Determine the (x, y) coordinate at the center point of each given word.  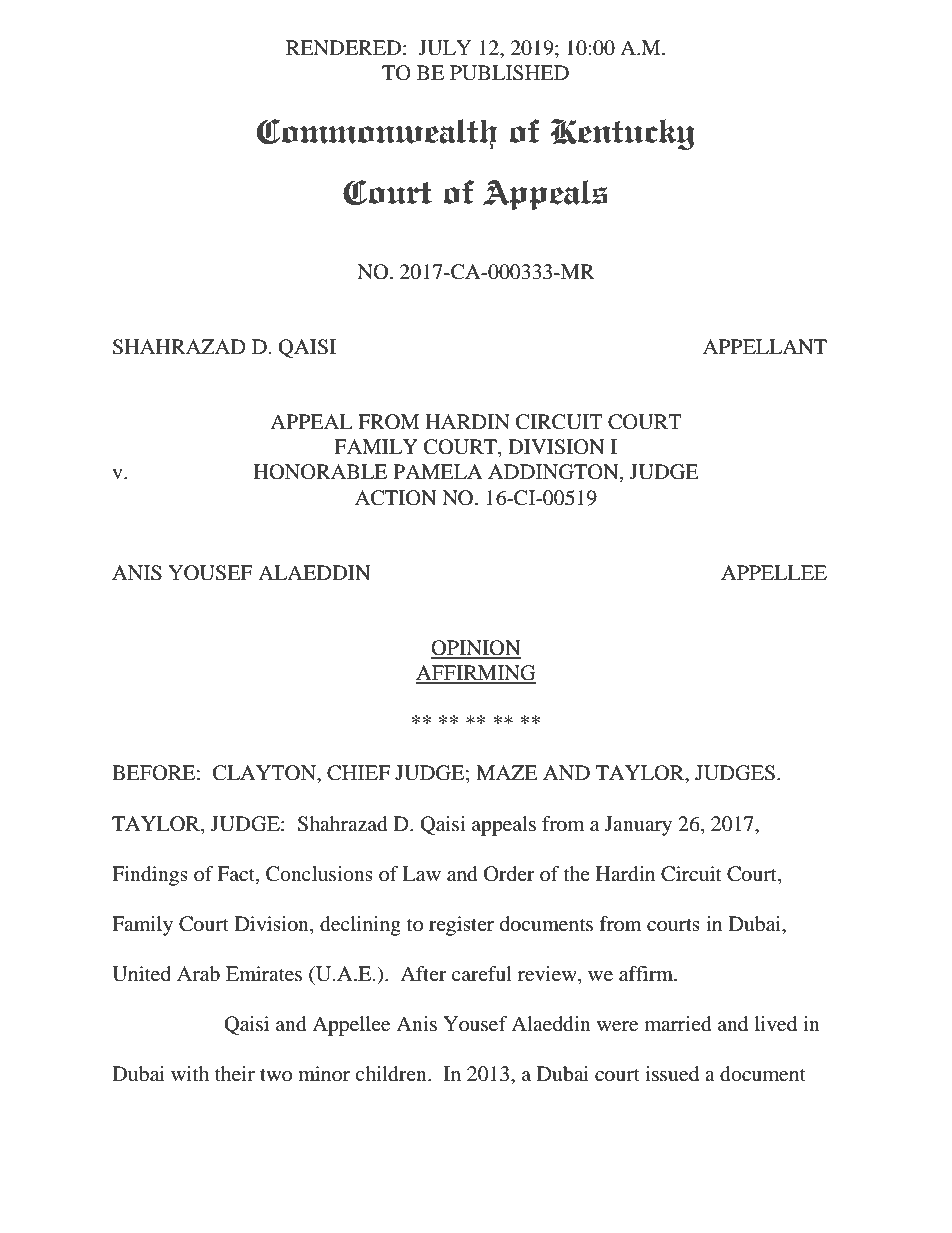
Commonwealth (377, 134)
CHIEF (358, 773)
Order (509, 874)
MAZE (507, 772)
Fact (237, 873)
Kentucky (623, 134)
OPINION (476, 649)
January (638, 826)
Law (421, 874)
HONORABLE (320, 472)
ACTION (396, 498)
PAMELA (438, 471)
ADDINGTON (554, 473)
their (235, 1074)
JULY (445, 48)
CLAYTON (266, 774)
